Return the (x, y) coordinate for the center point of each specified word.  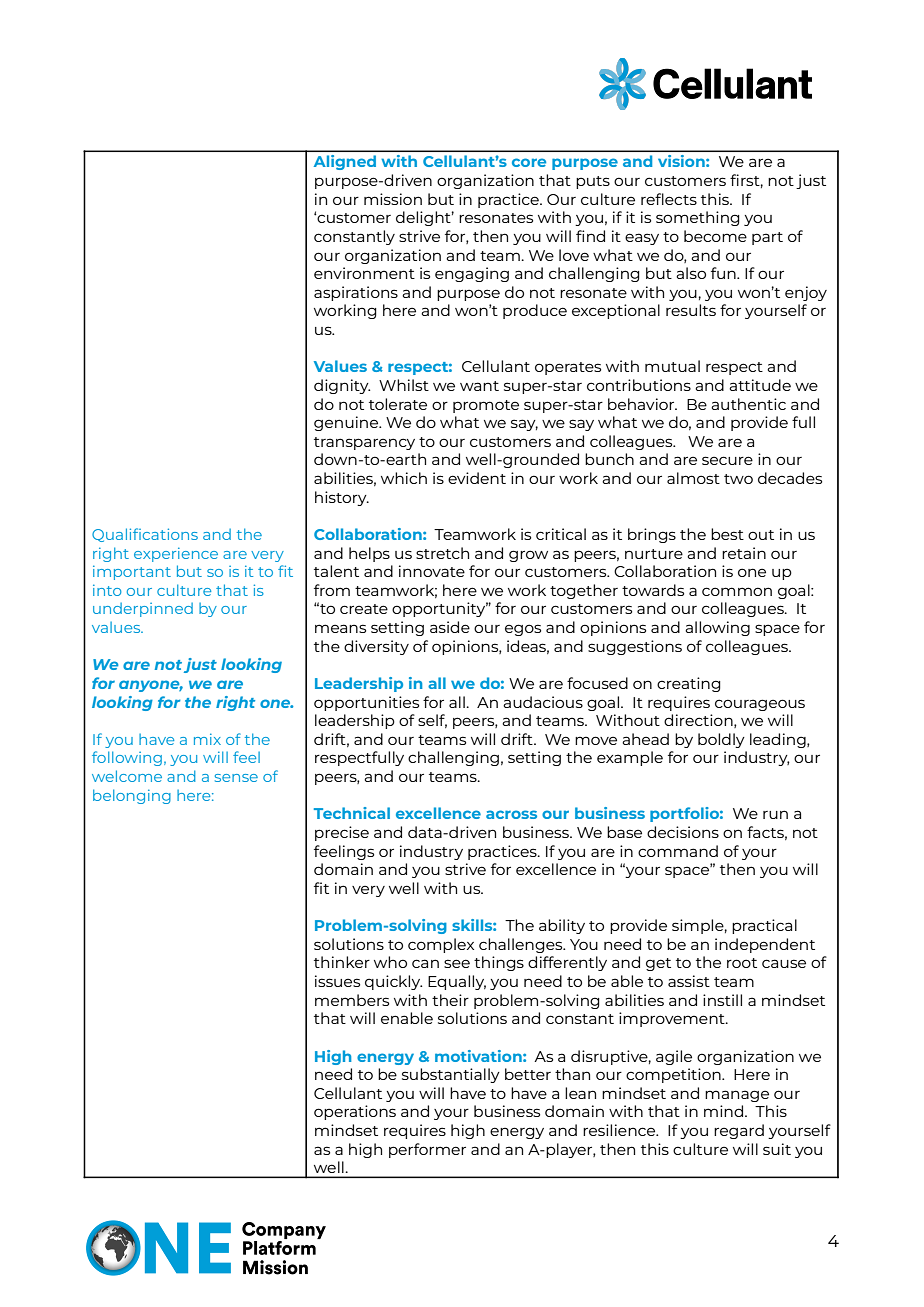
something (698, 218)
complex (441, 945)
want (479, 386)
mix (207, 739)
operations (355, 1112)
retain (744, 553)
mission (393, 199)
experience (176, 554)
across (511, 814)
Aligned (345, 162)
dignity (342, 386)
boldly (721, 740)
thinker (342, 962)
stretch (442, 553)
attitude (760, 385)
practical (764, 926)
